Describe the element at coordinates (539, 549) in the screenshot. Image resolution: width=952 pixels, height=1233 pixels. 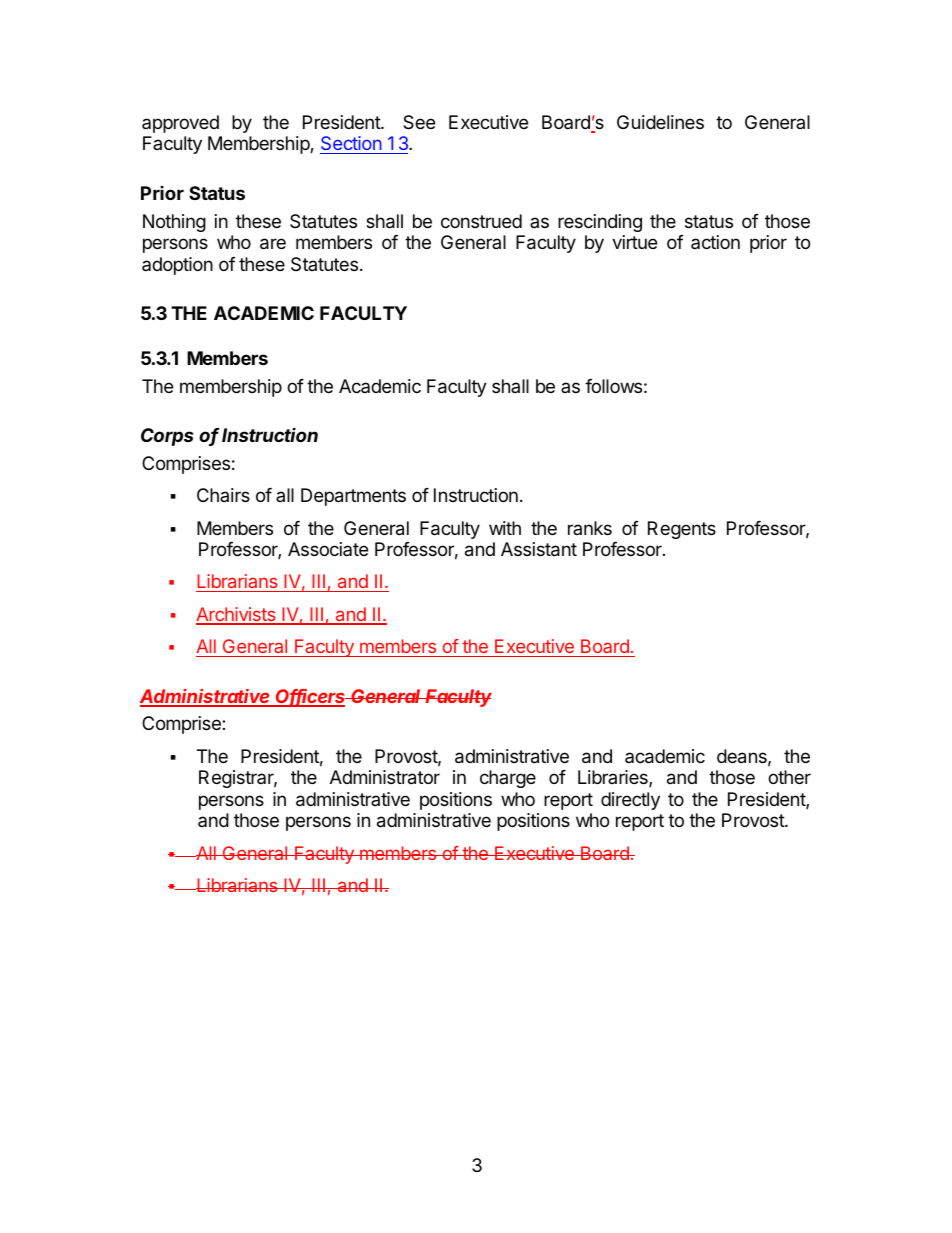
I see `Assistant` at that location.
